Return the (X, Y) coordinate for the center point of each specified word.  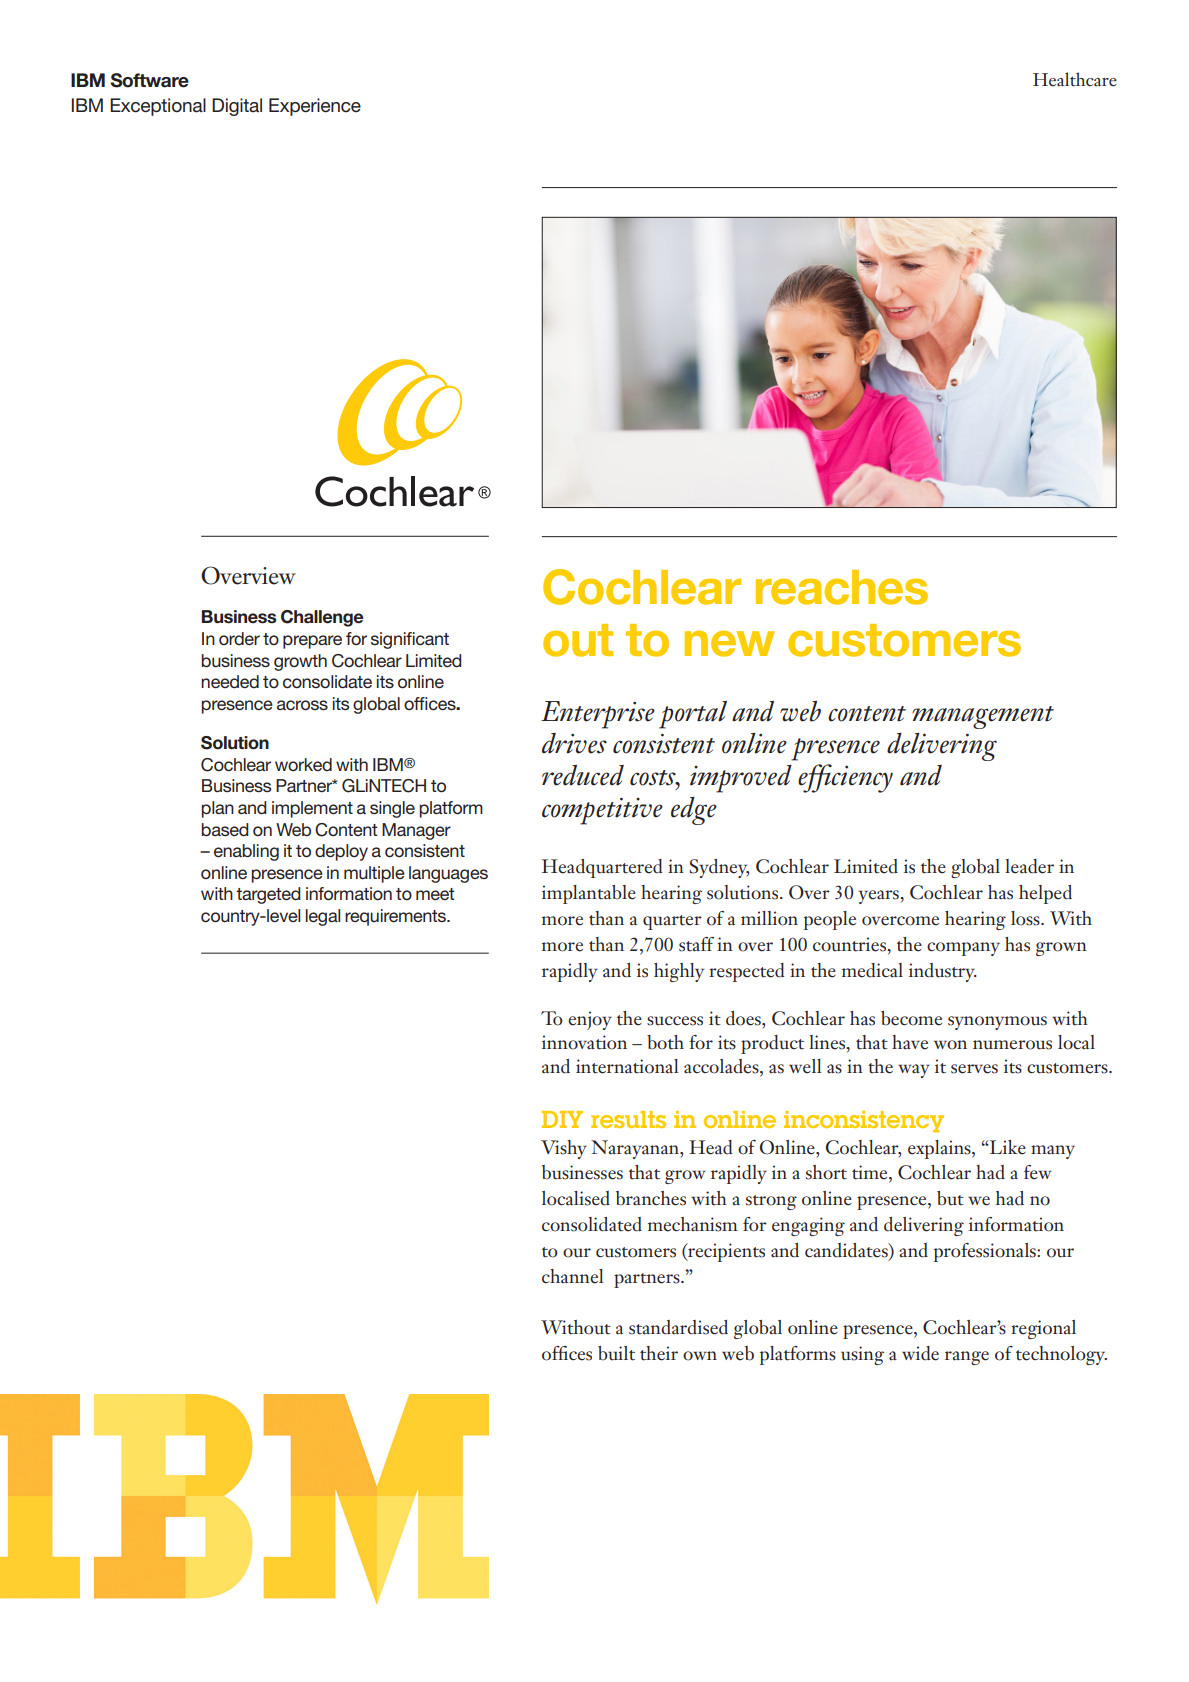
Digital (237, 107)
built (616, 1353)
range (967, 1358)
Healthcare (1075, 79)
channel (573, 1276)
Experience (315, 107)
